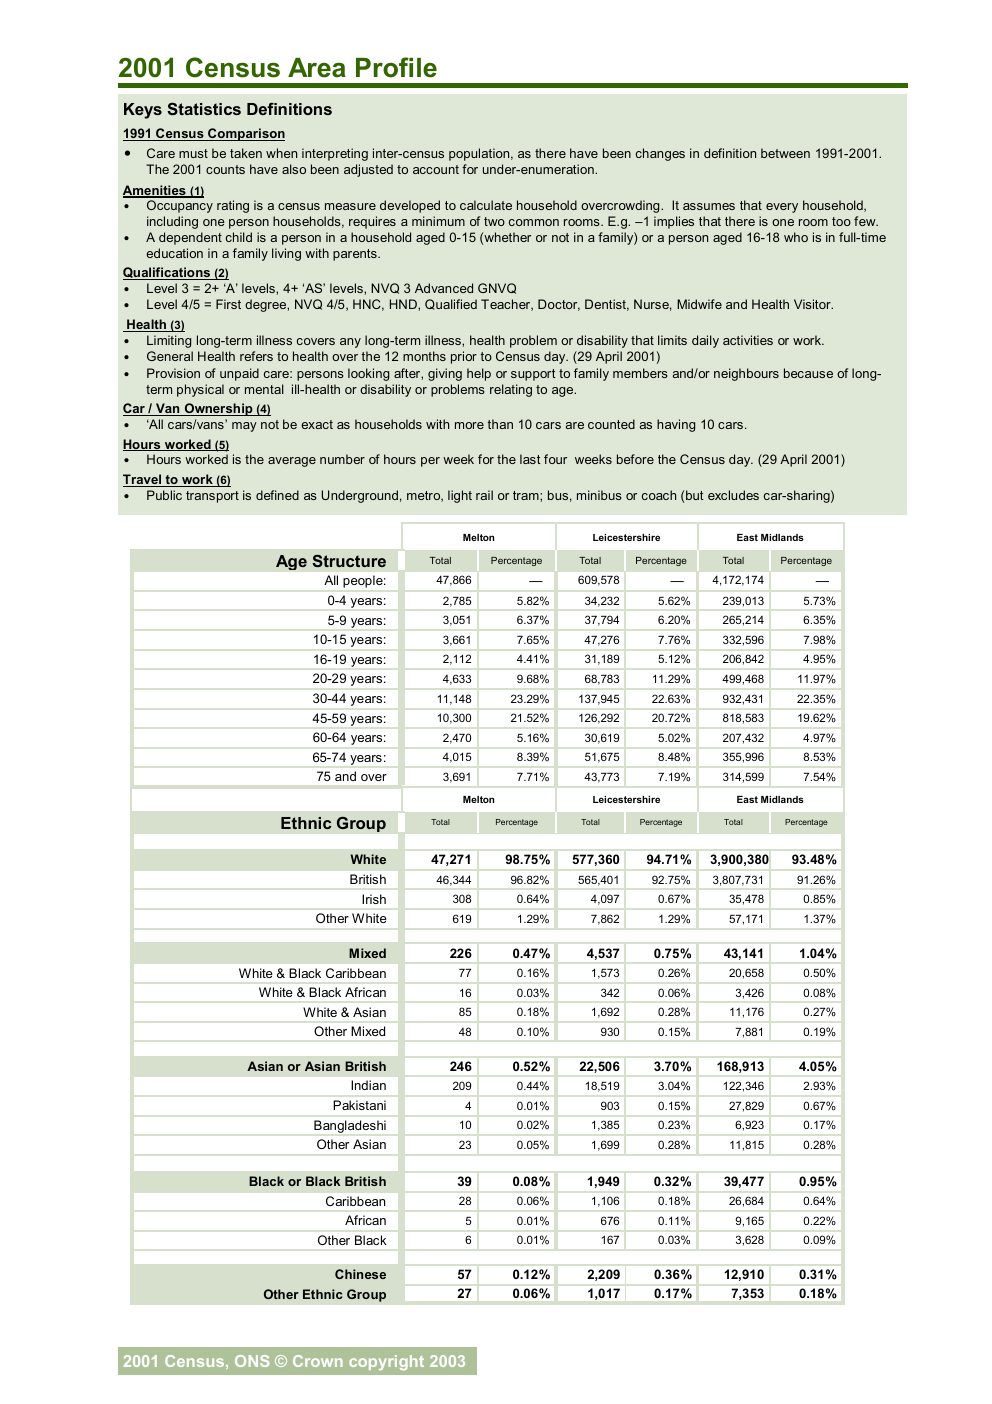  Describe the element at coordinates (386, 1362) in the screenshot. I see `copyright` at that location.
